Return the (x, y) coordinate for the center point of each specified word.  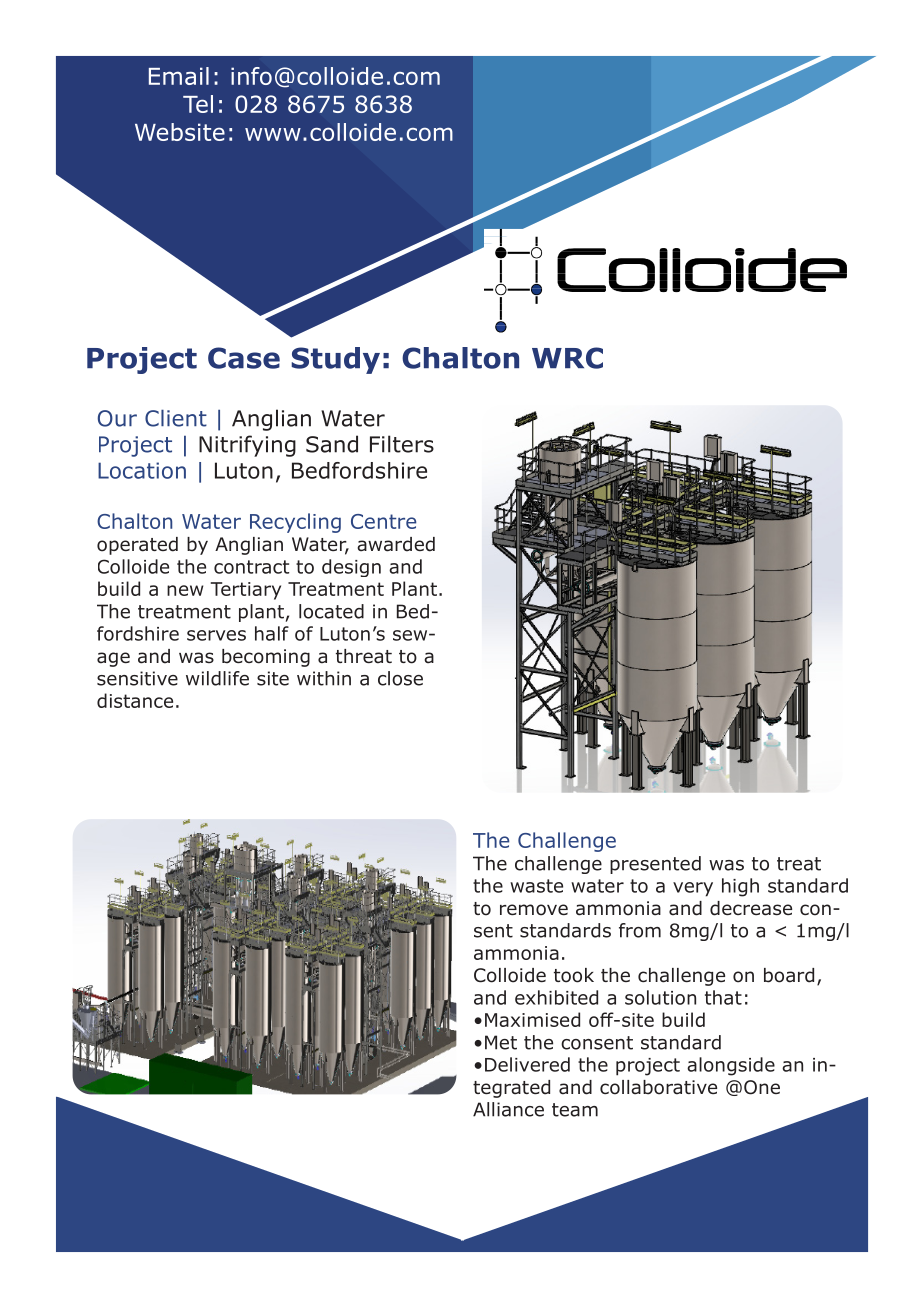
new (185, 590)
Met (501, 1042)
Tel (198, 104)
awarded (396, 544)
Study (335, 360)
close (400, 678)
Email (179, 76)
